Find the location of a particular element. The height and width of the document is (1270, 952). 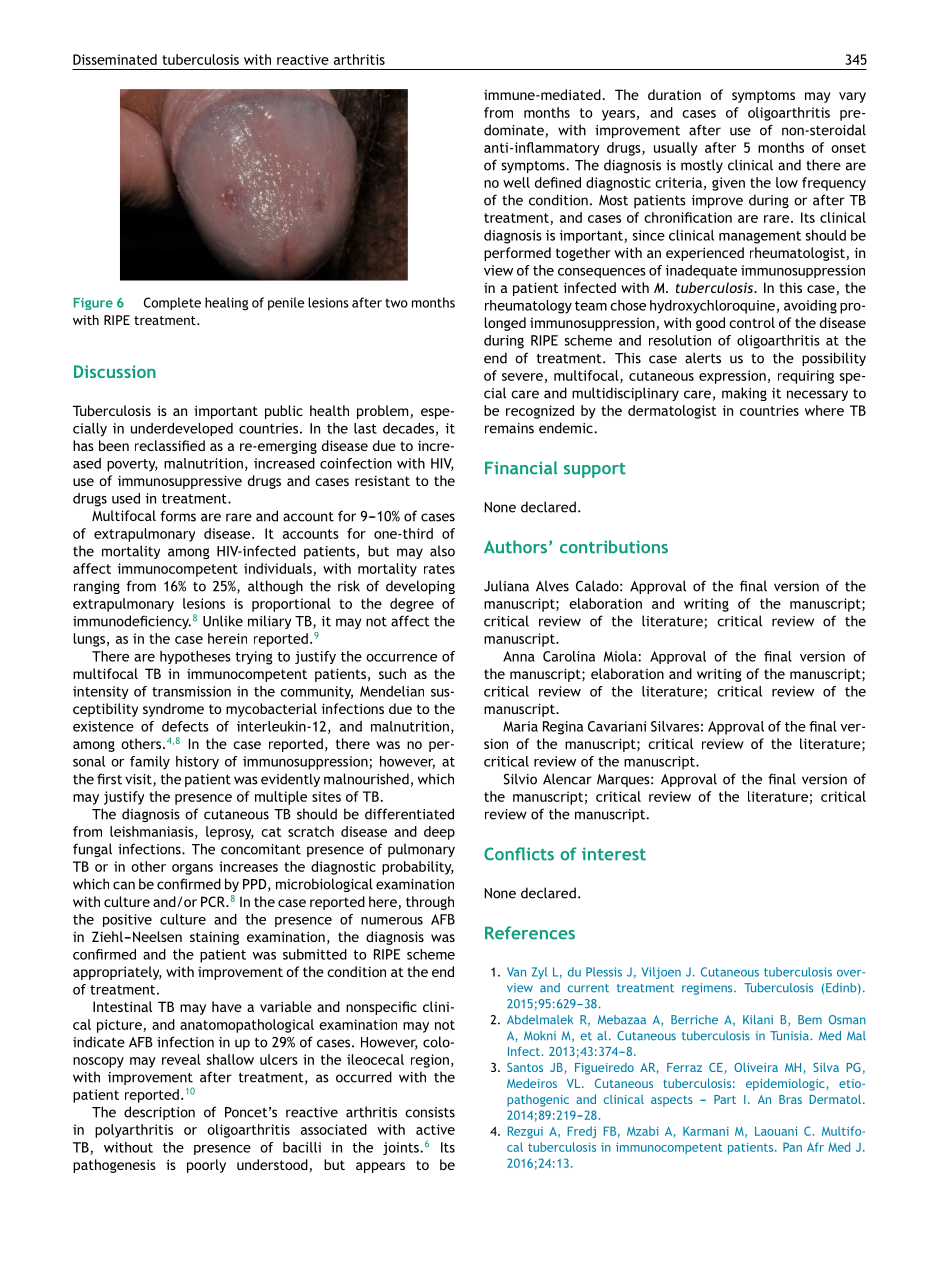

consists is located at coordinates (430, 1112).
